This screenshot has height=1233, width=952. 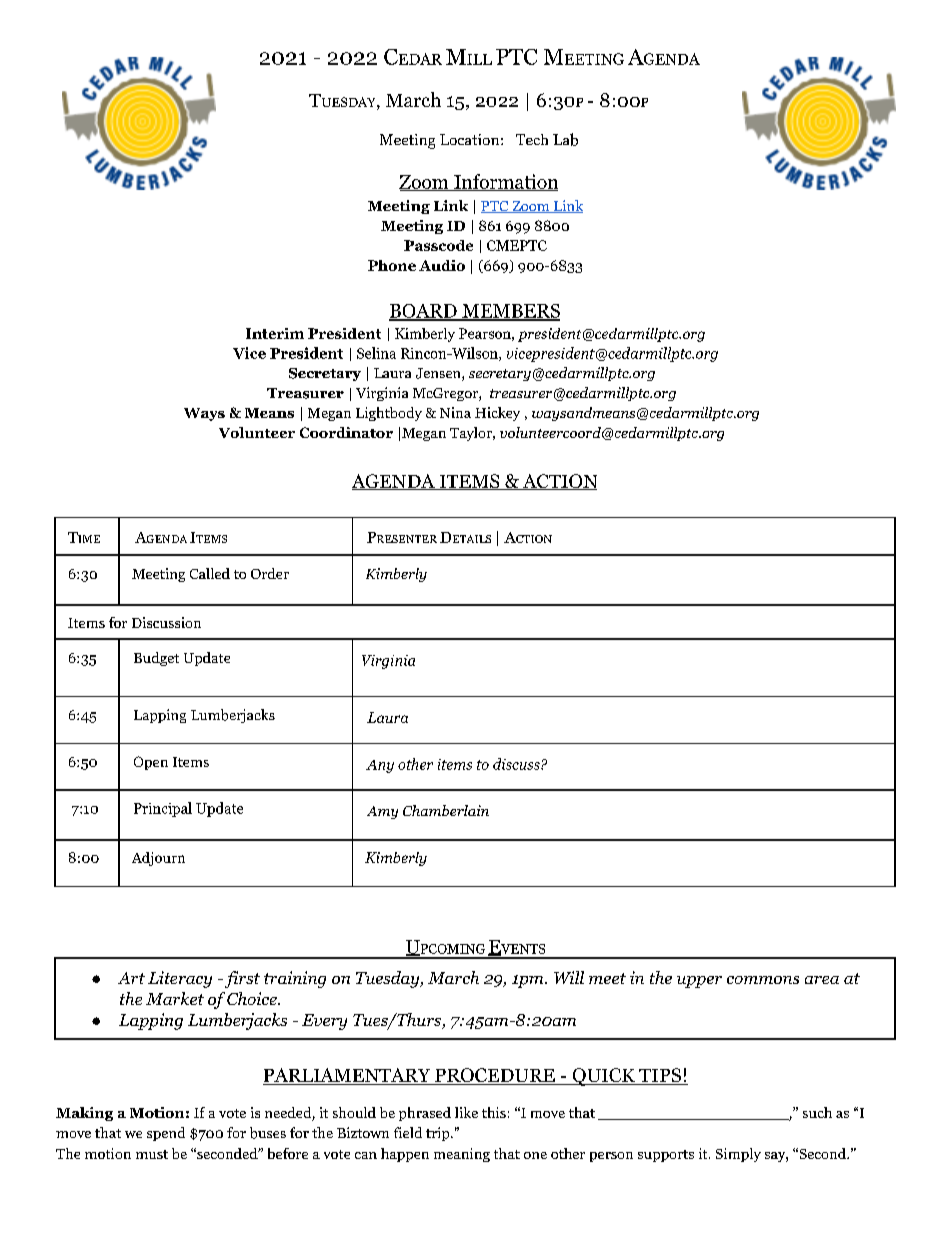 I want to click on Simply, so click(x=738, y=1155).
